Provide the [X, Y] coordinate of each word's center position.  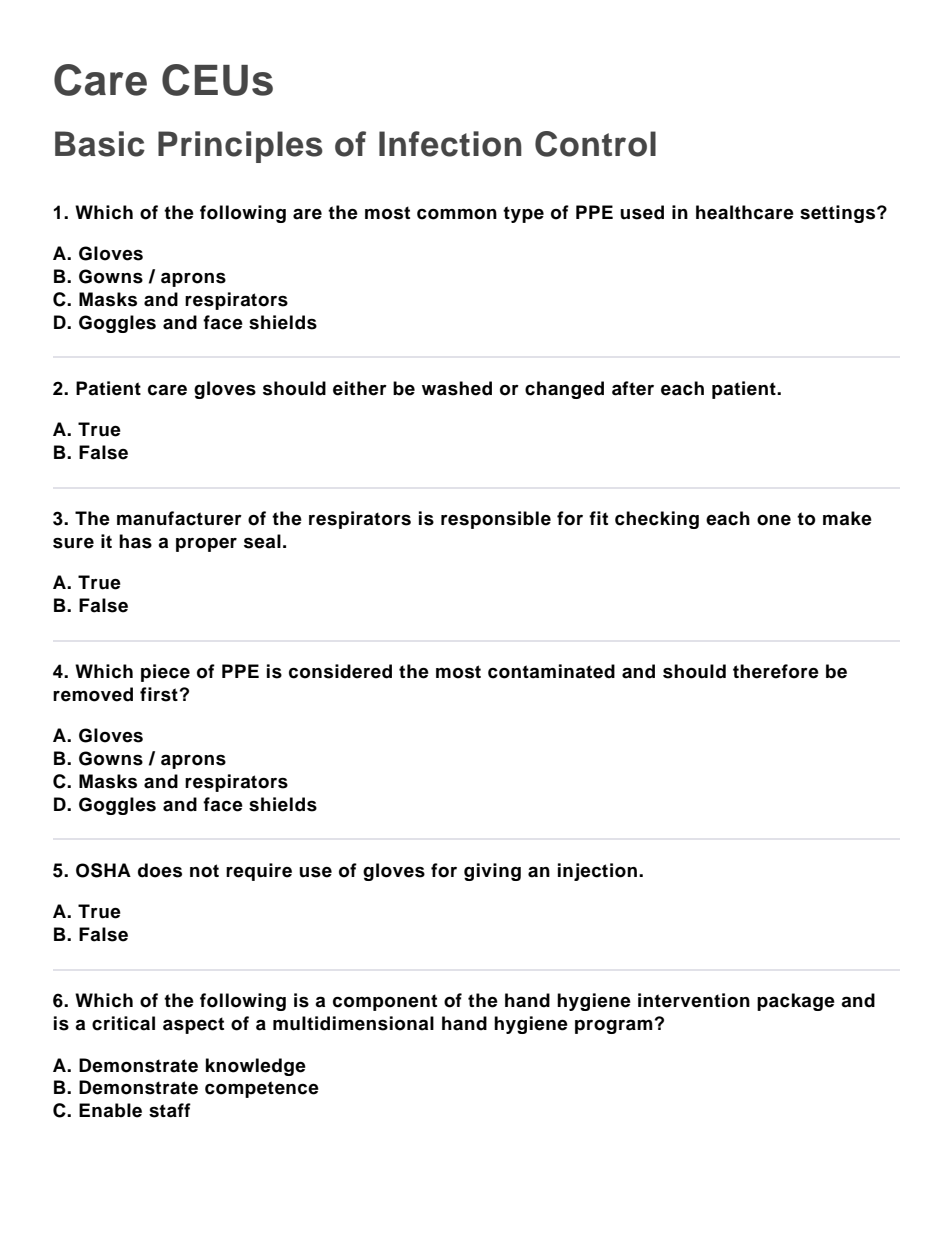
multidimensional [353, 1023]
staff [170, 1110]
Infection [450, 144]
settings [837, 214]
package [796, 1002]
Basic [100, 144]
